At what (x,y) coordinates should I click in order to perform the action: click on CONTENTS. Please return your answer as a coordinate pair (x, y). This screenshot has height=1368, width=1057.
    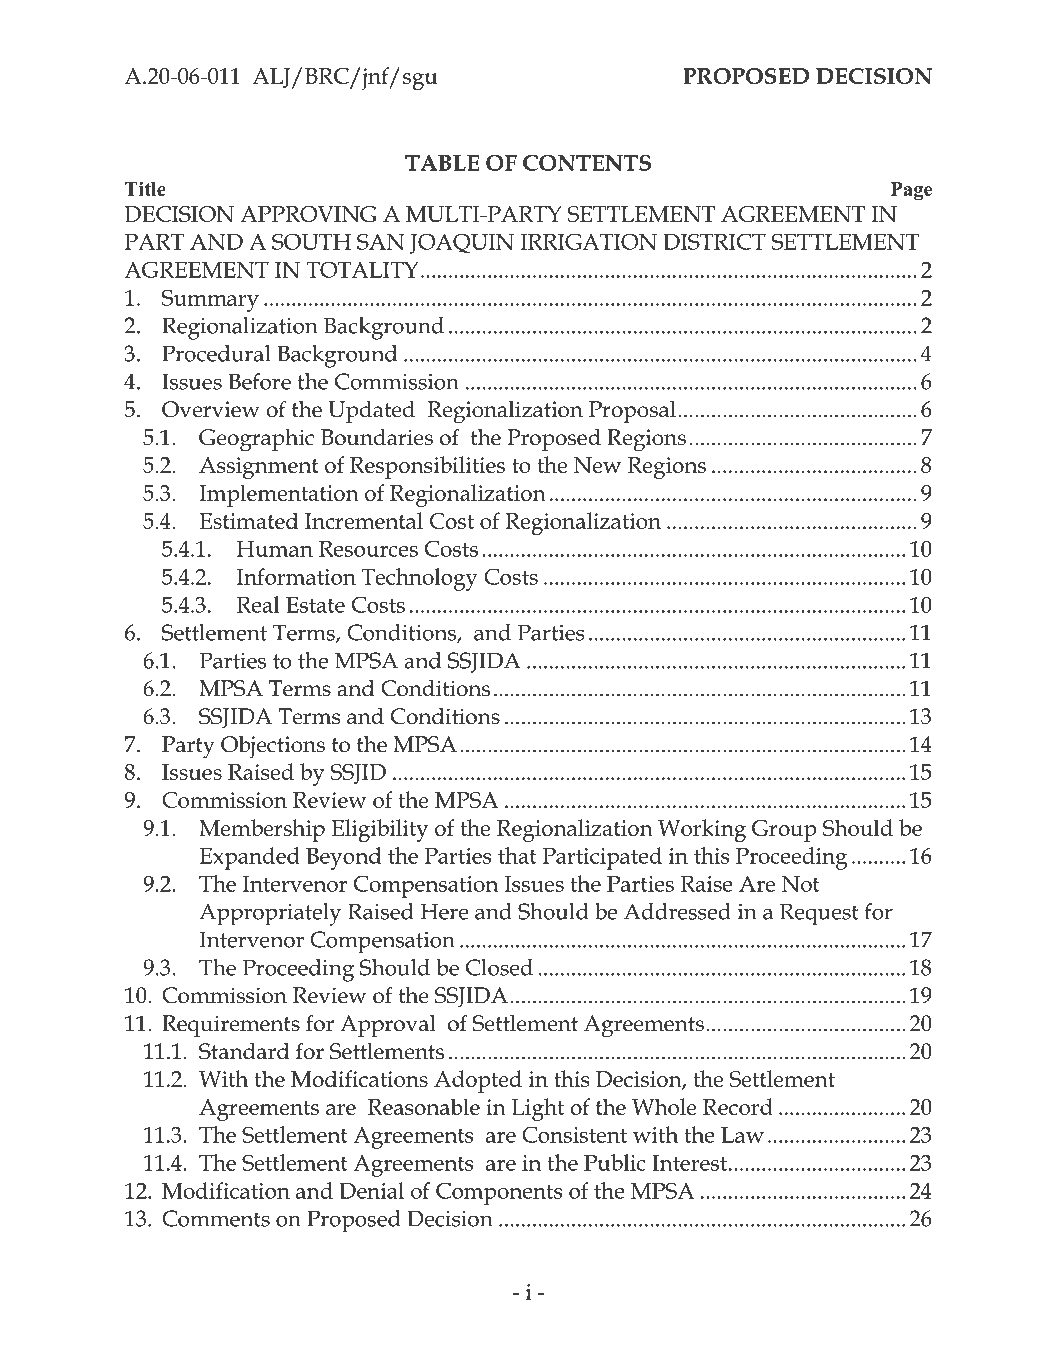
    Looking at the image, I should click on (587, 163).
